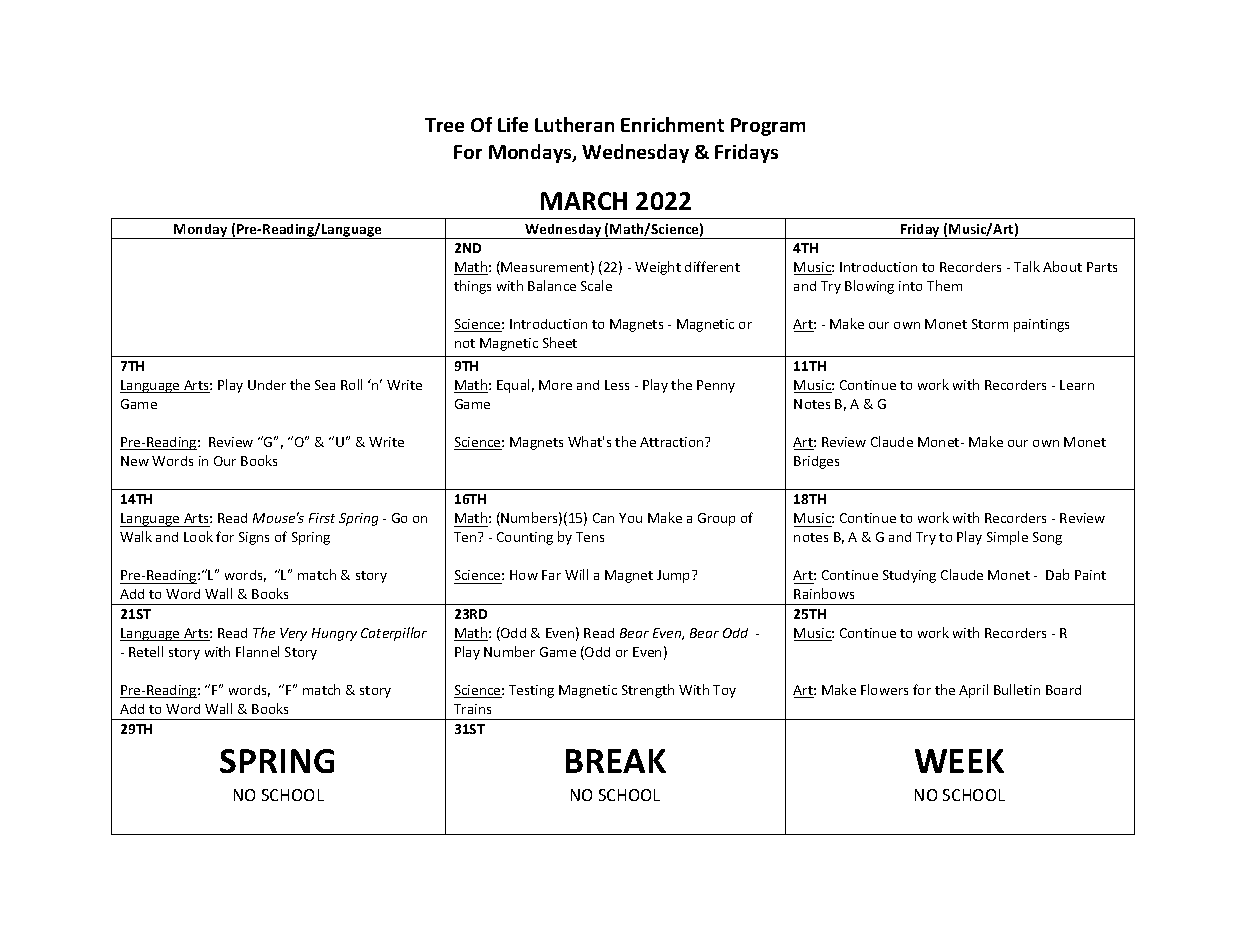 The image size is (1233, 952). What do you see at coordinates (616, 761) in the image?
I see `BREAK` at bounding box center [616, 761].
